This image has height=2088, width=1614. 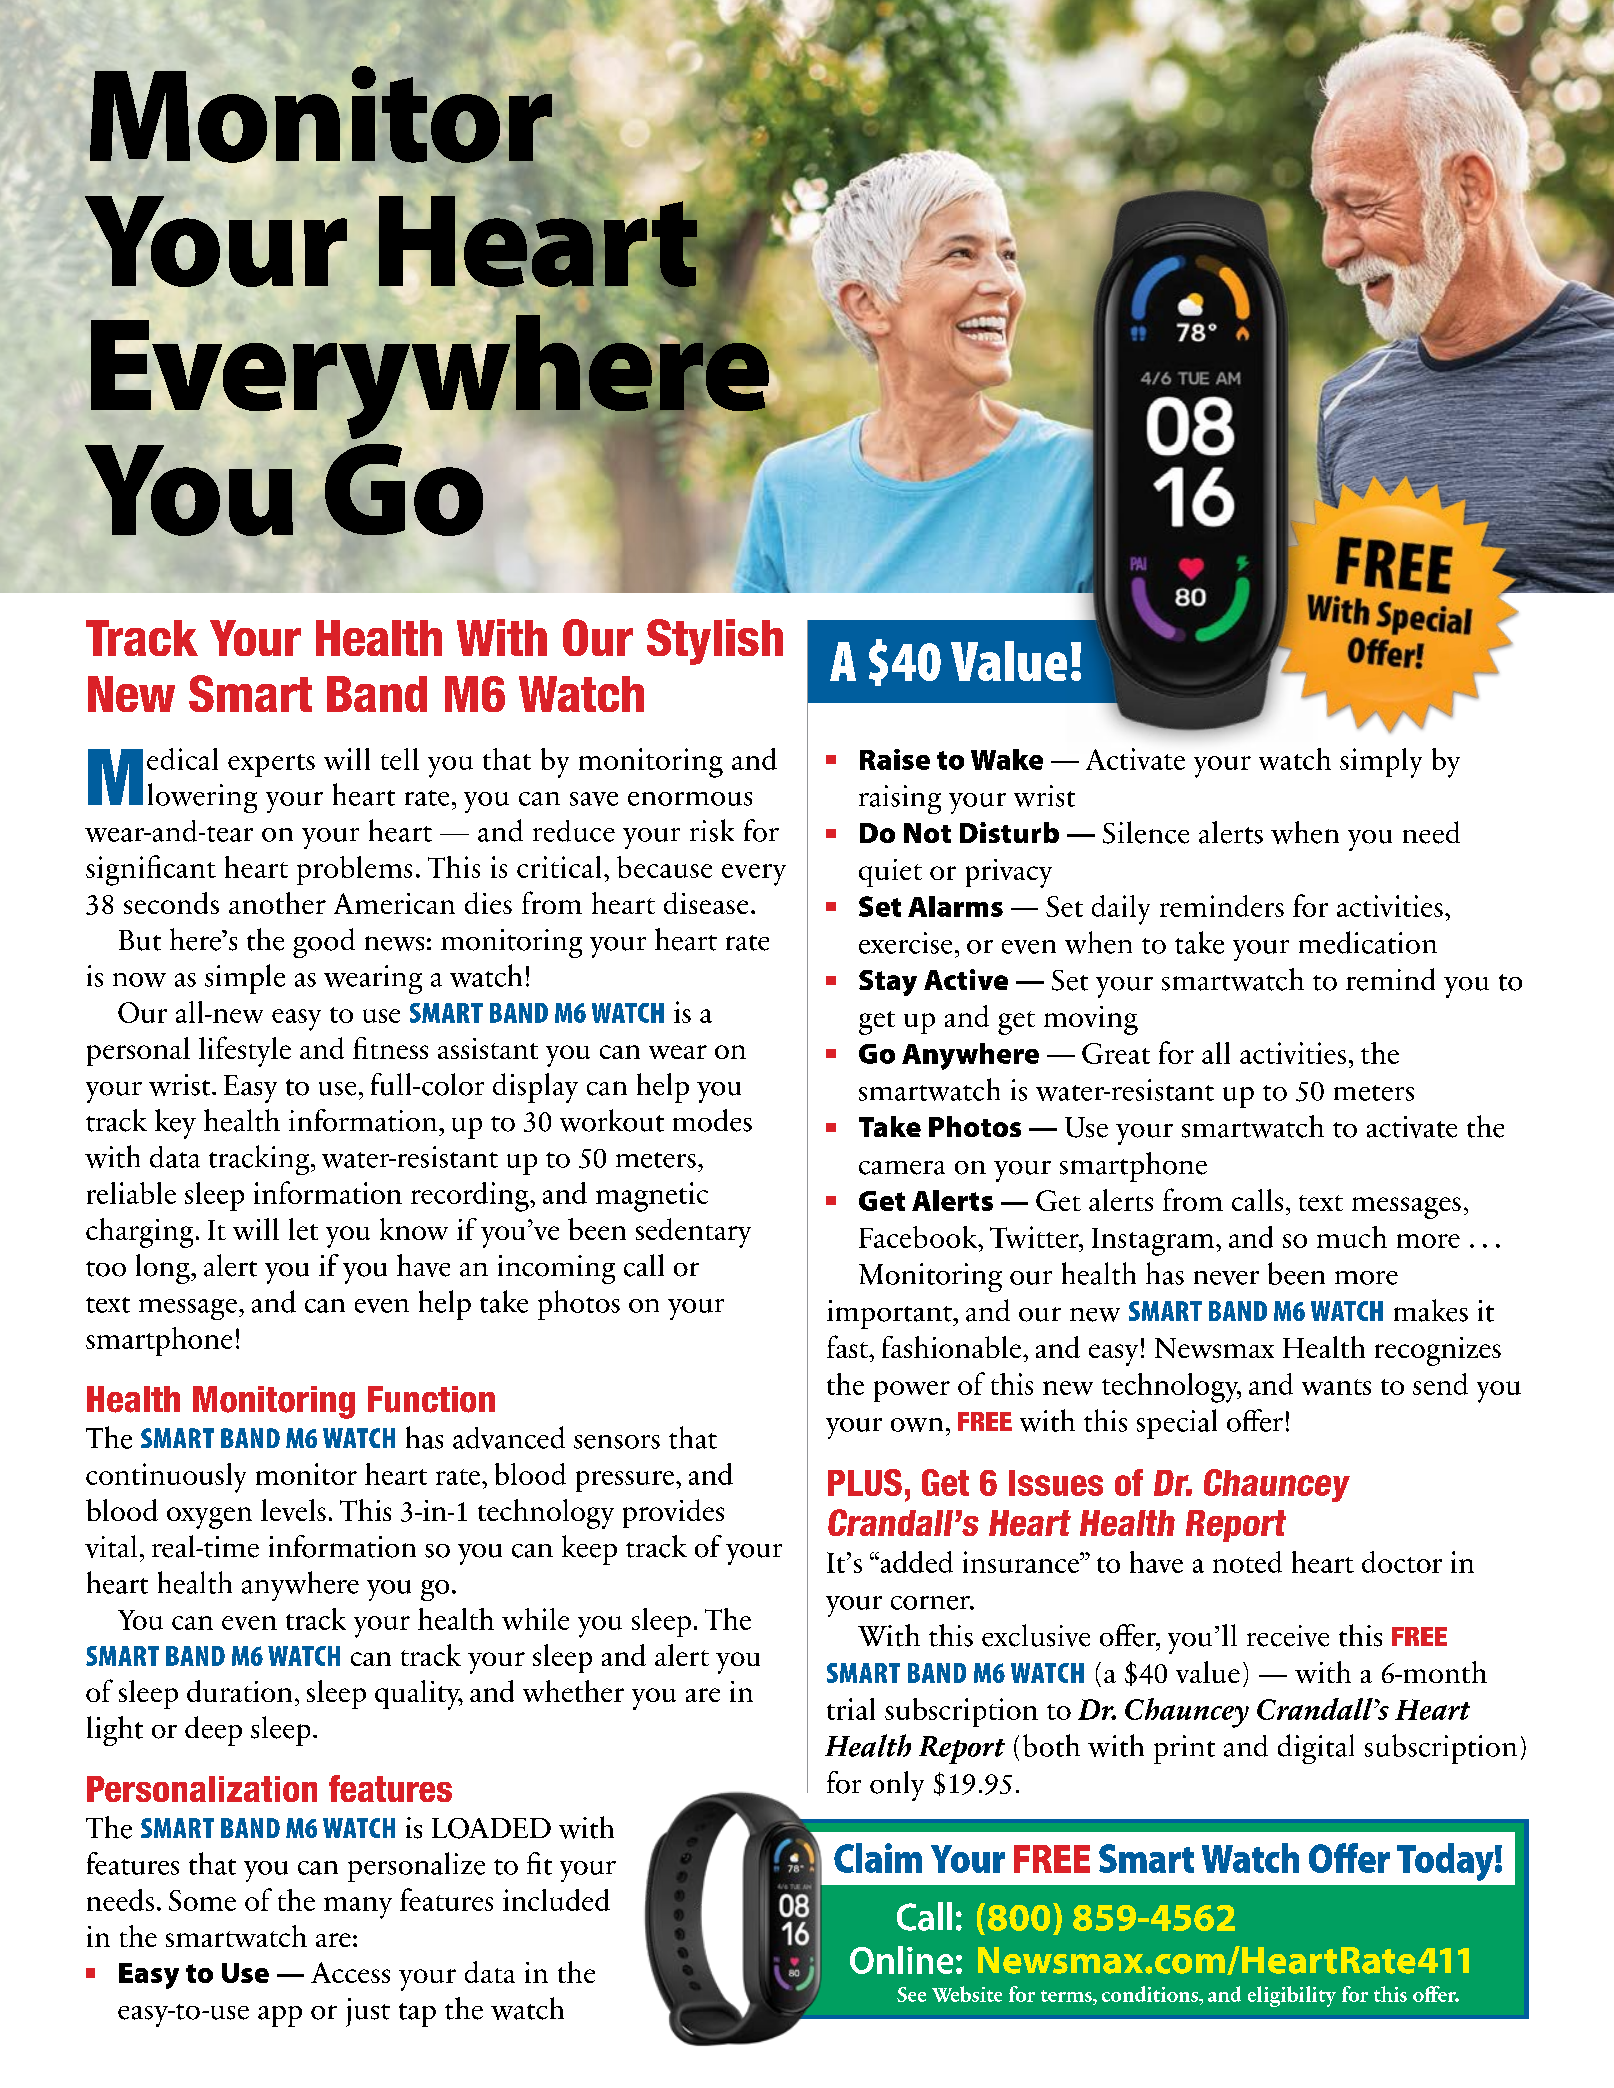 I want to click on app, so click(x=280, y=2016).
